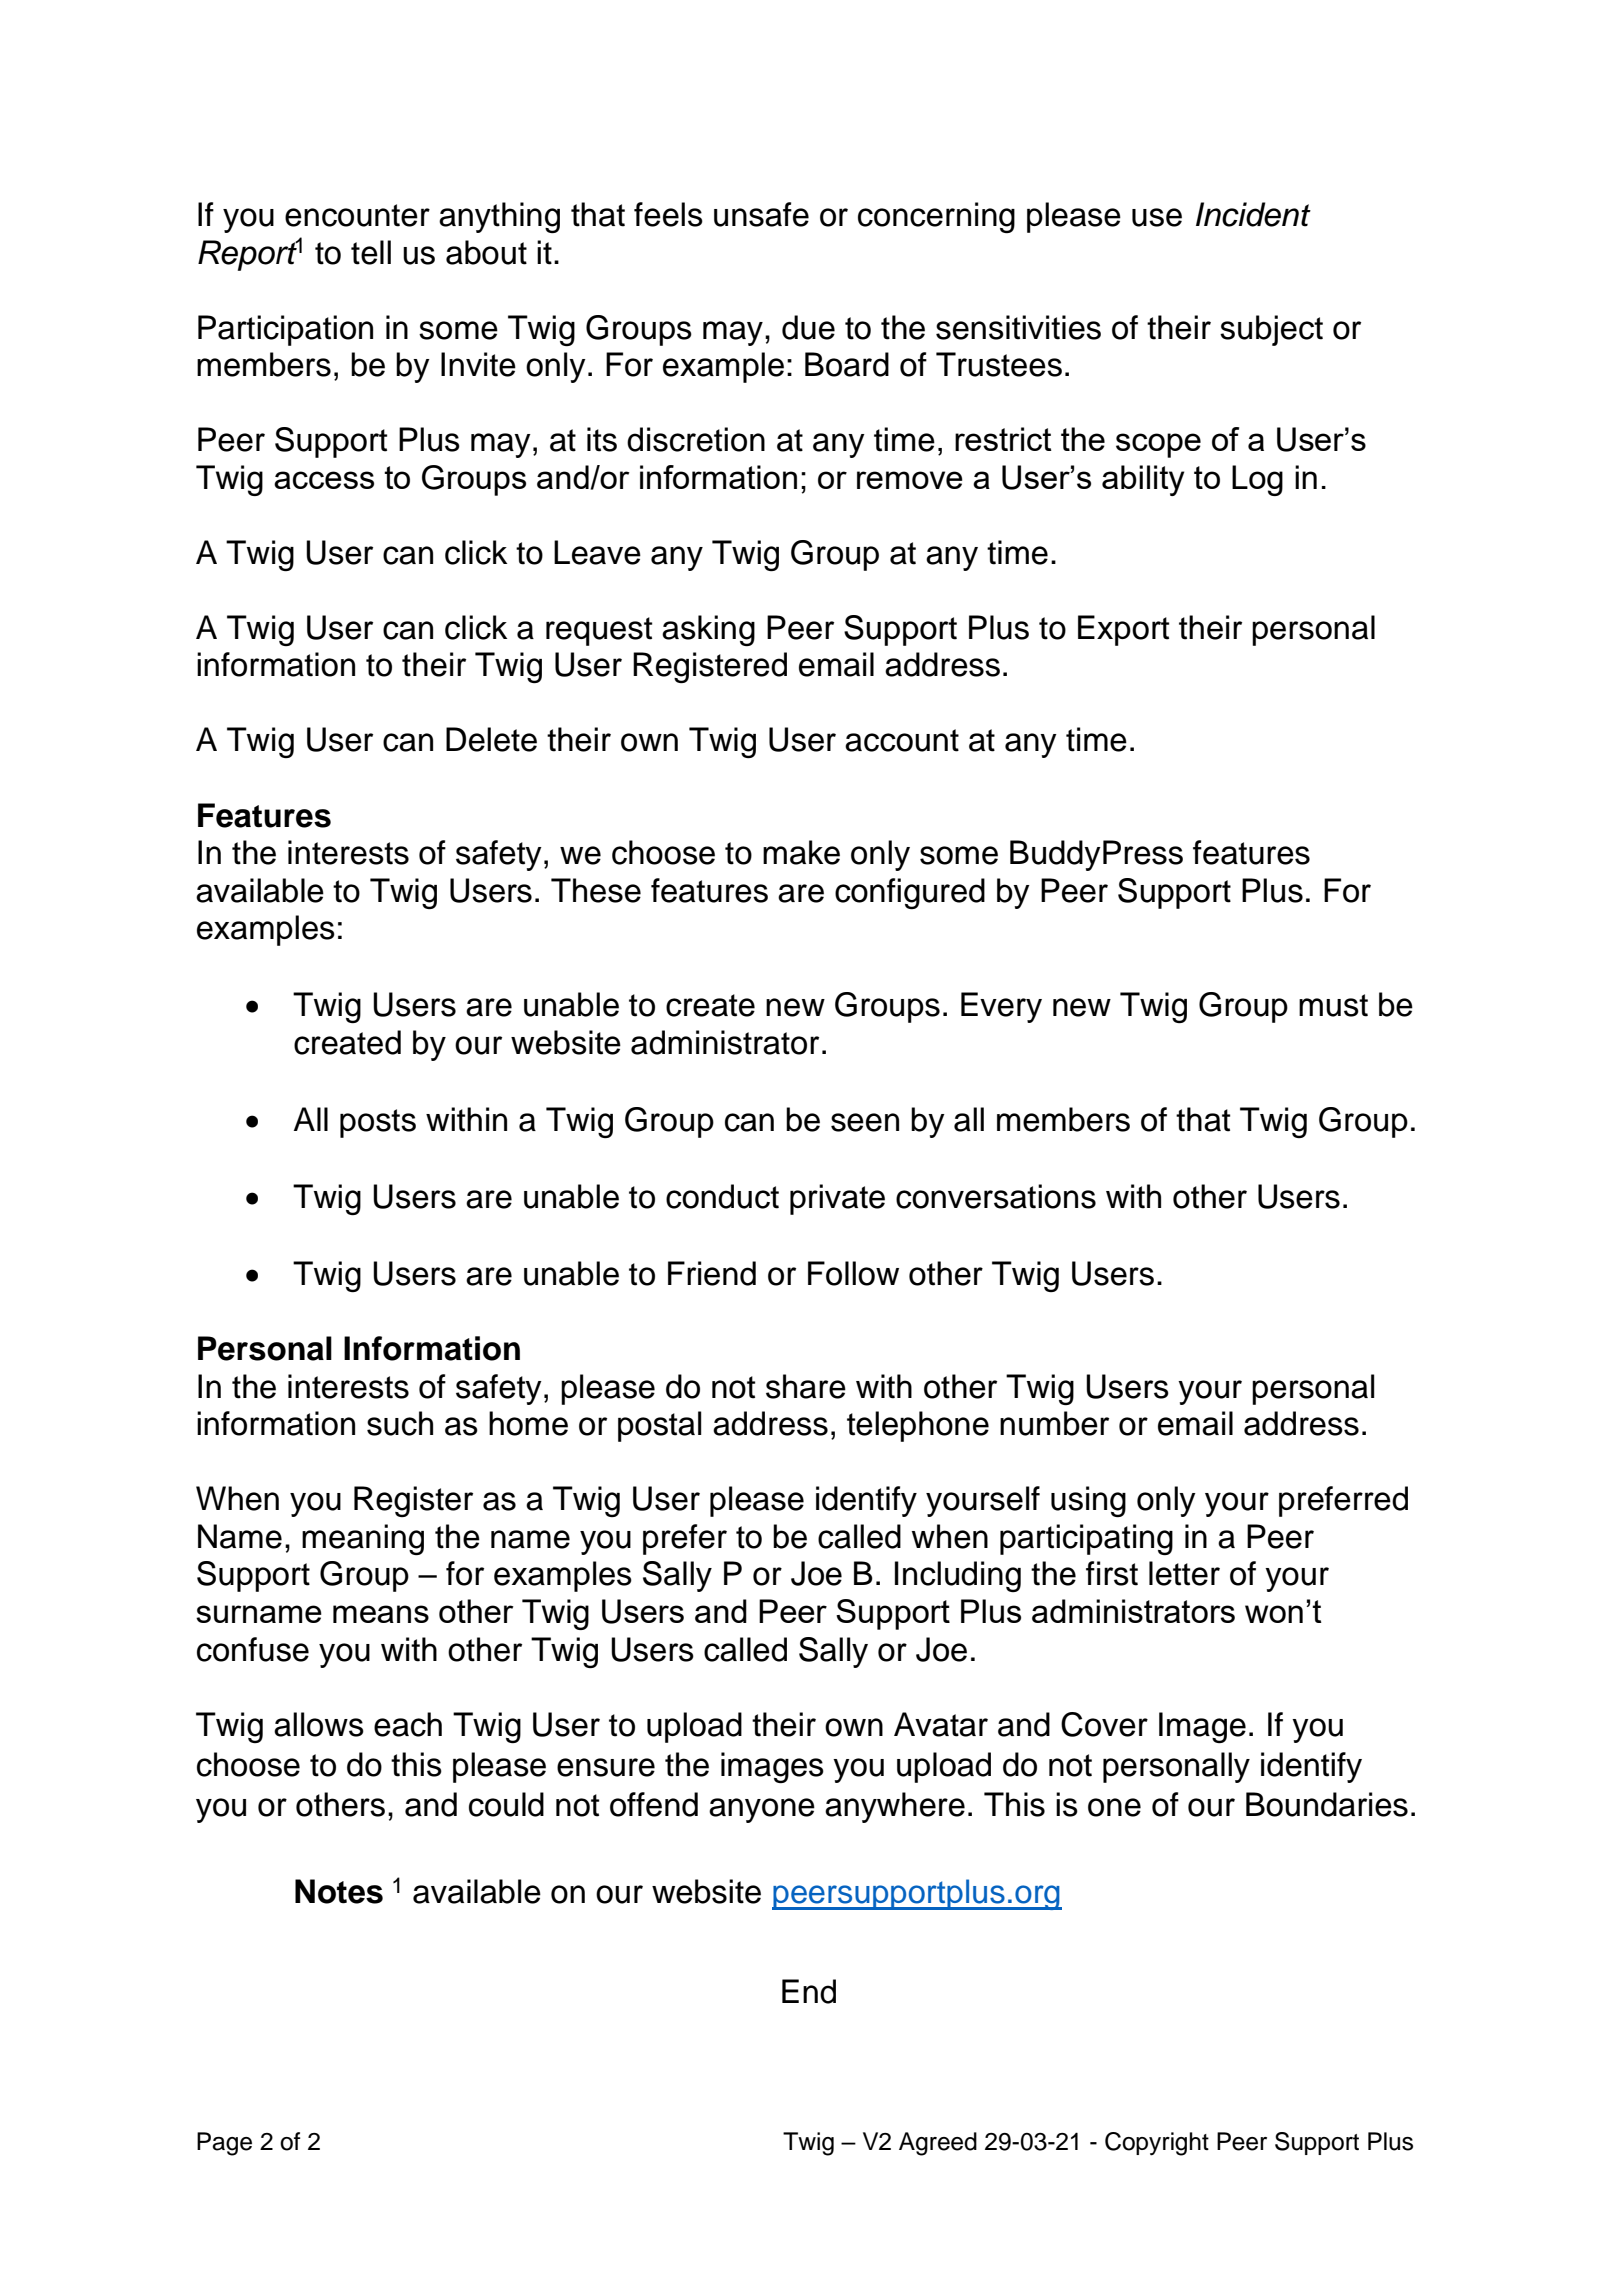 This page has height=2288, width=1618. I want to click on Delete, so click(491, 739).
